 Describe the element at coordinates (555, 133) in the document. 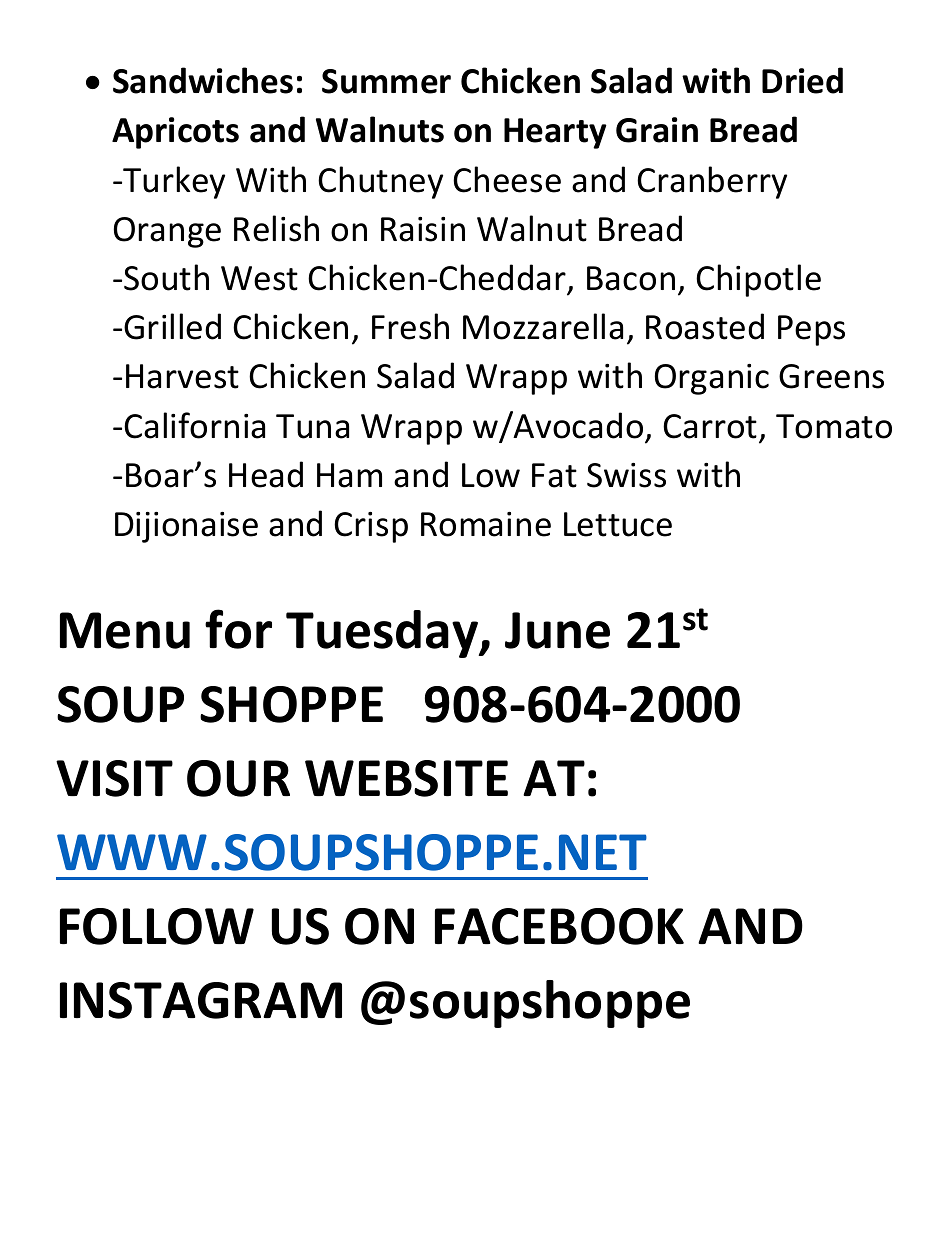

I see `Hearty` at that location.
